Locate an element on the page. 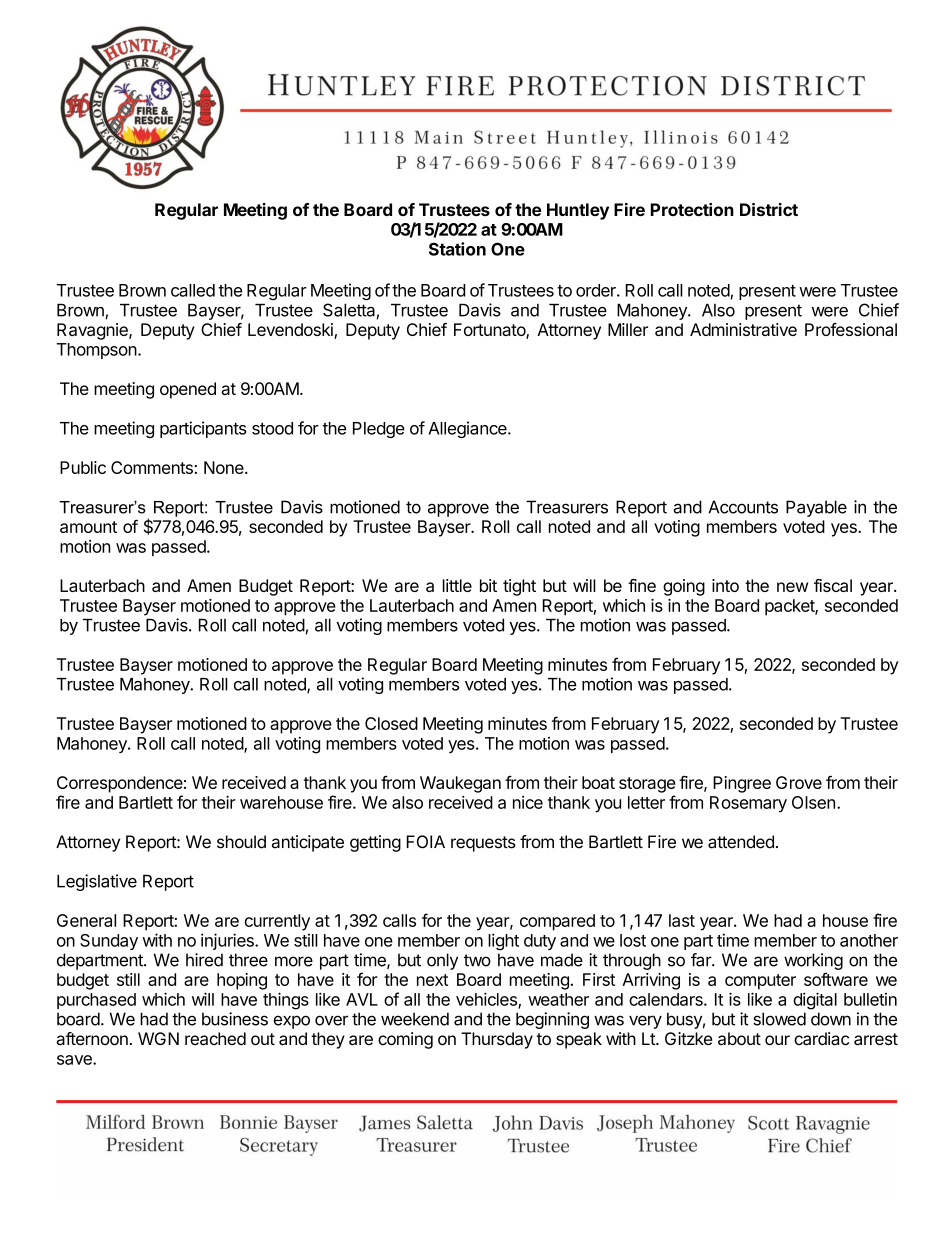 The image size is (952, 1233). Allegiance is located at coordinates (469, 429).
